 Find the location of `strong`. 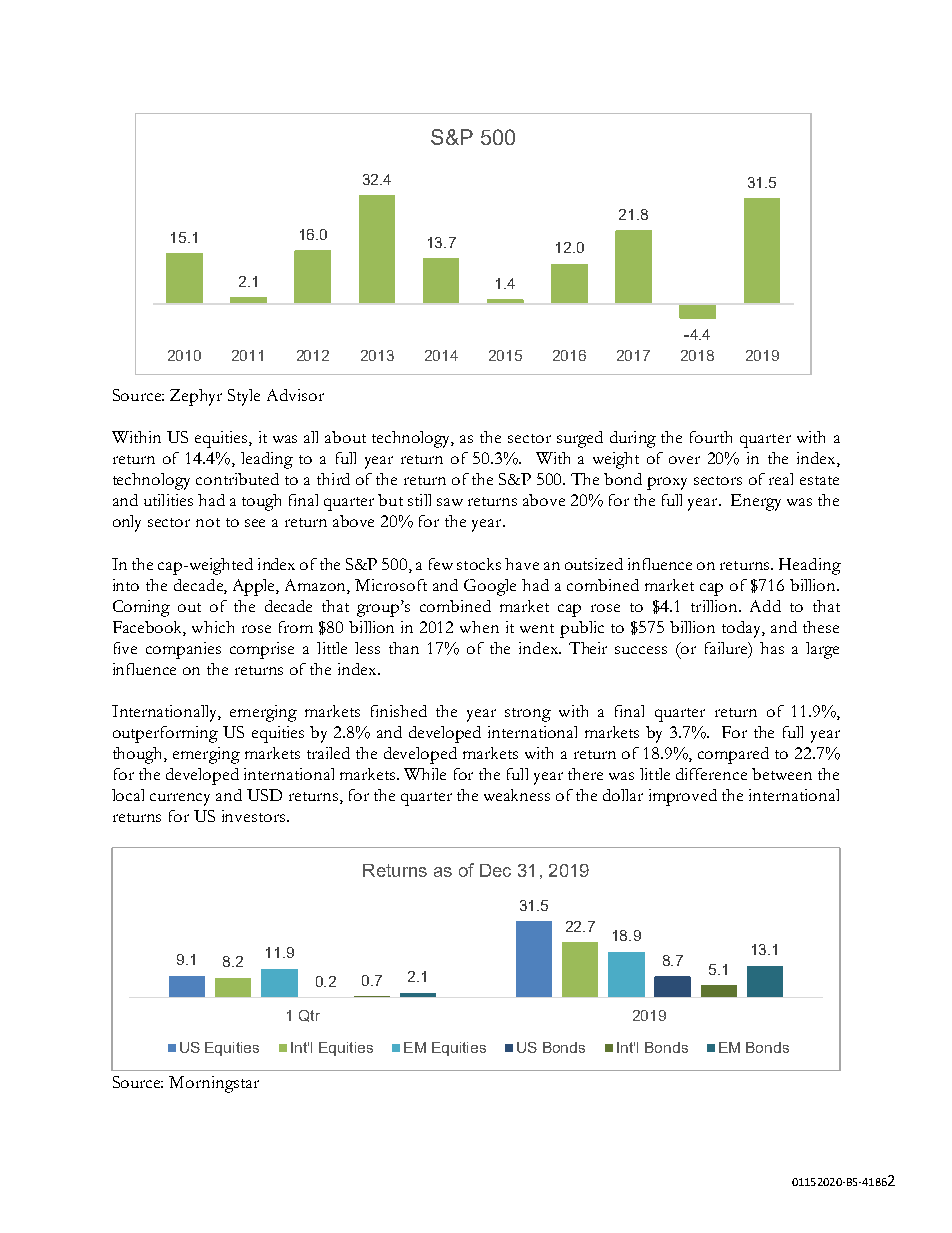

strong is located at coordinates (528, 715).
